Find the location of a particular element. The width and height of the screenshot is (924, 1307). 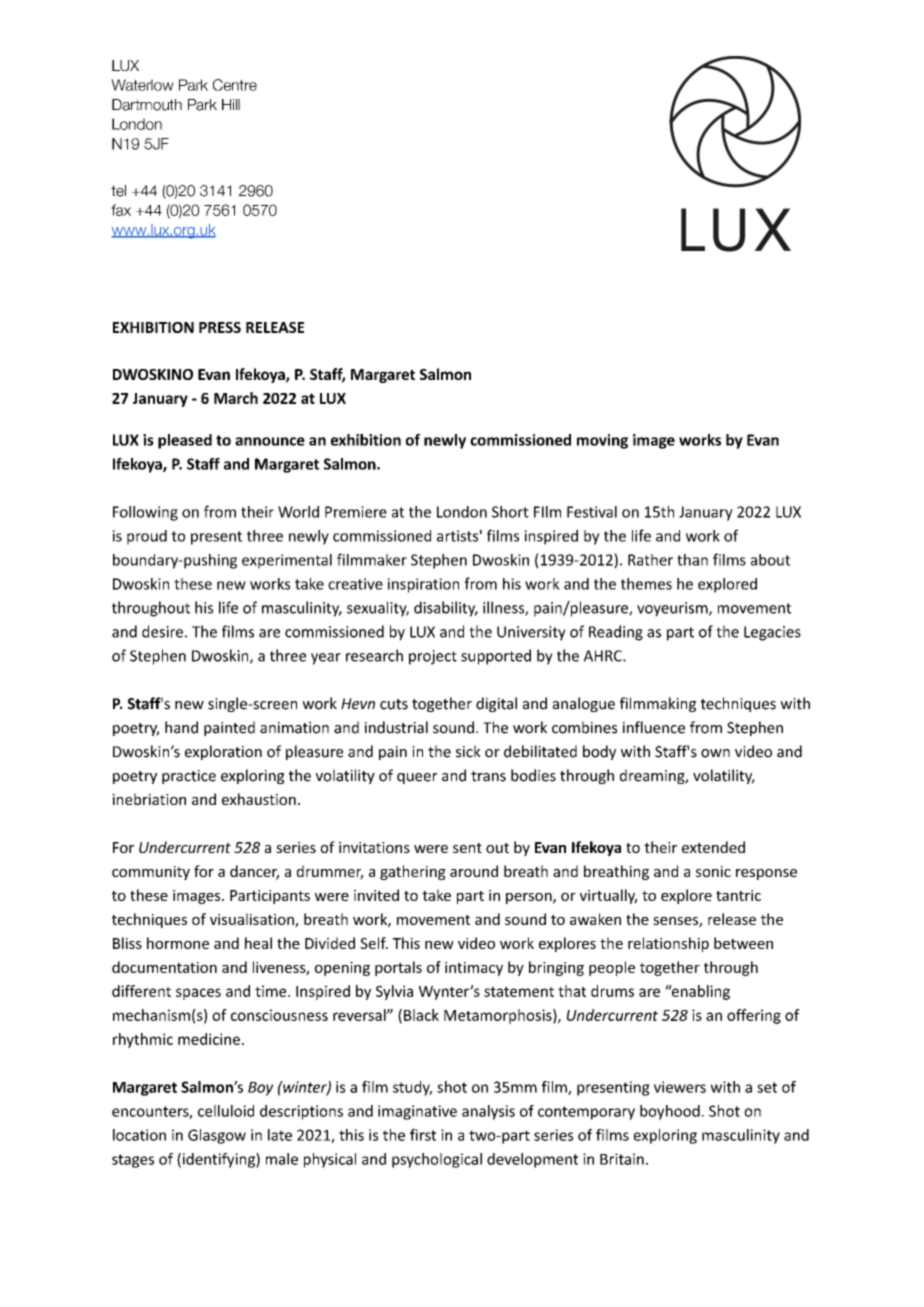

announce is located at coordinates (270, 441).
